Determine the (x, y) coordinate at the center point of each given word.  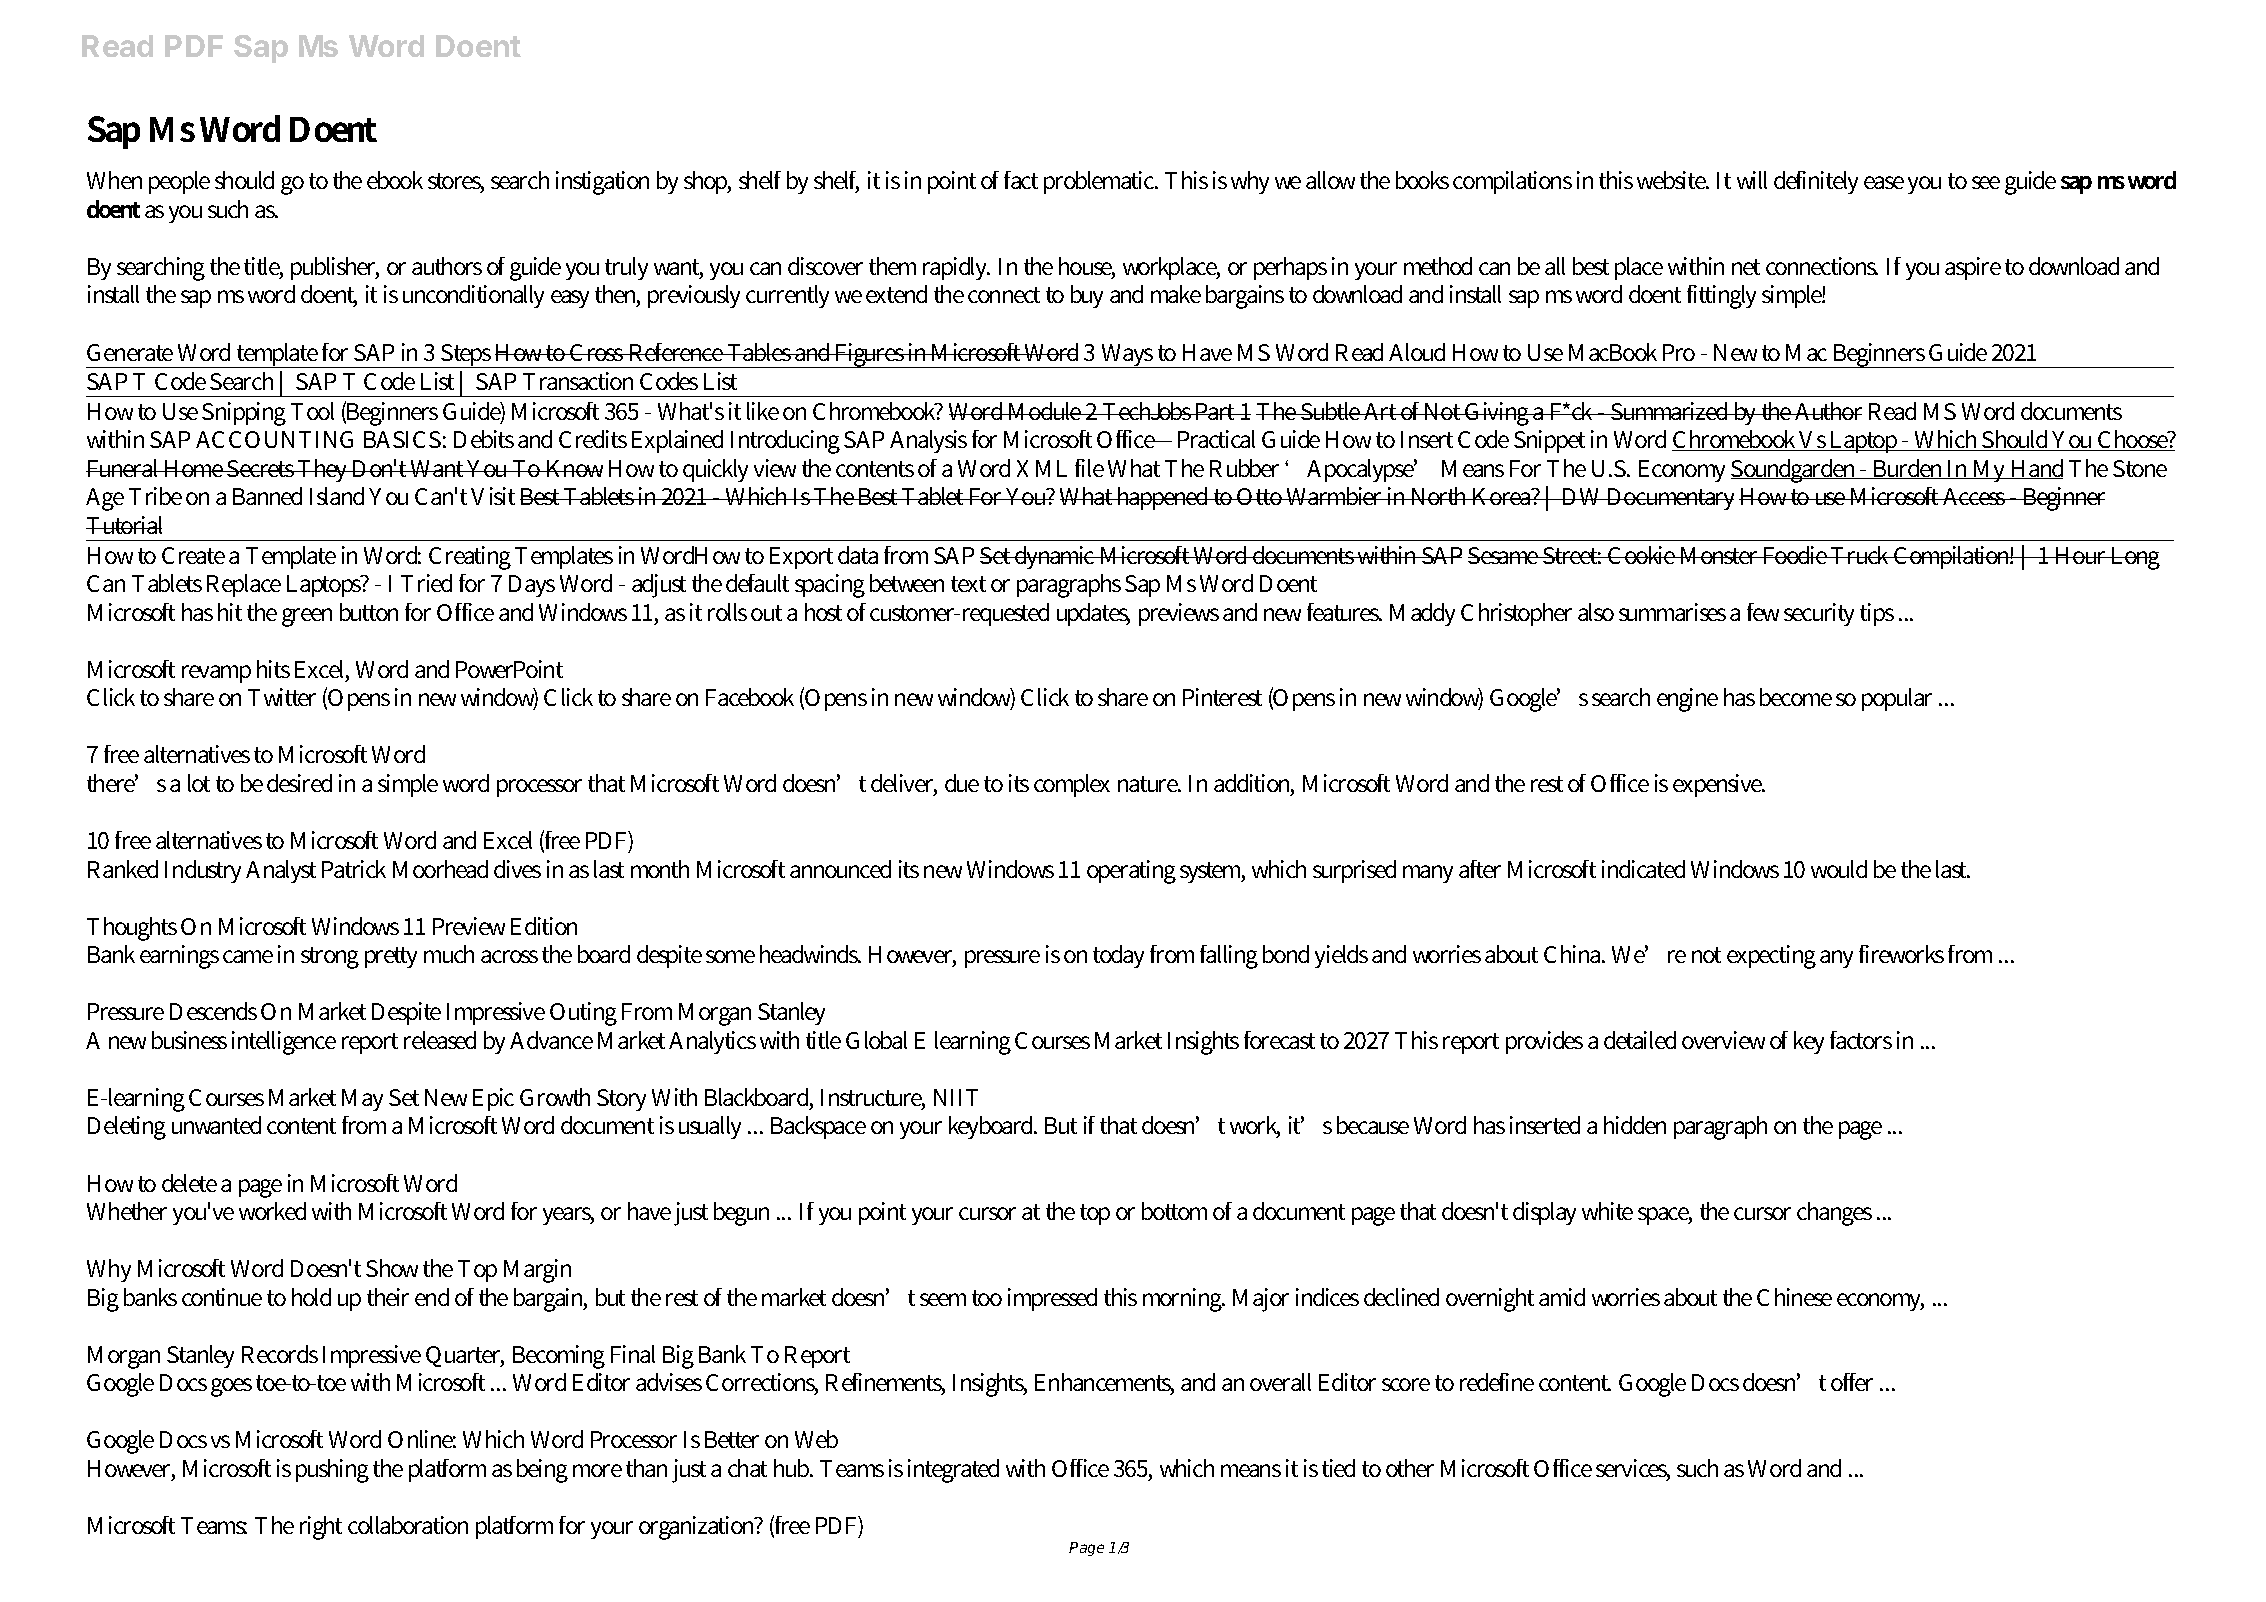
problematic (1101, 182)
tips (1877, 614)
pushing (332, 1471)
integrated (953, 1471)
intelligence (284, 1043)
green (307, 617)
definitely (1816, 182)
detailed (1640, 1040)
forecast (1279, 1040)
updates (1093, 614)
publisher (335, 268)
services (1633, 1469)
